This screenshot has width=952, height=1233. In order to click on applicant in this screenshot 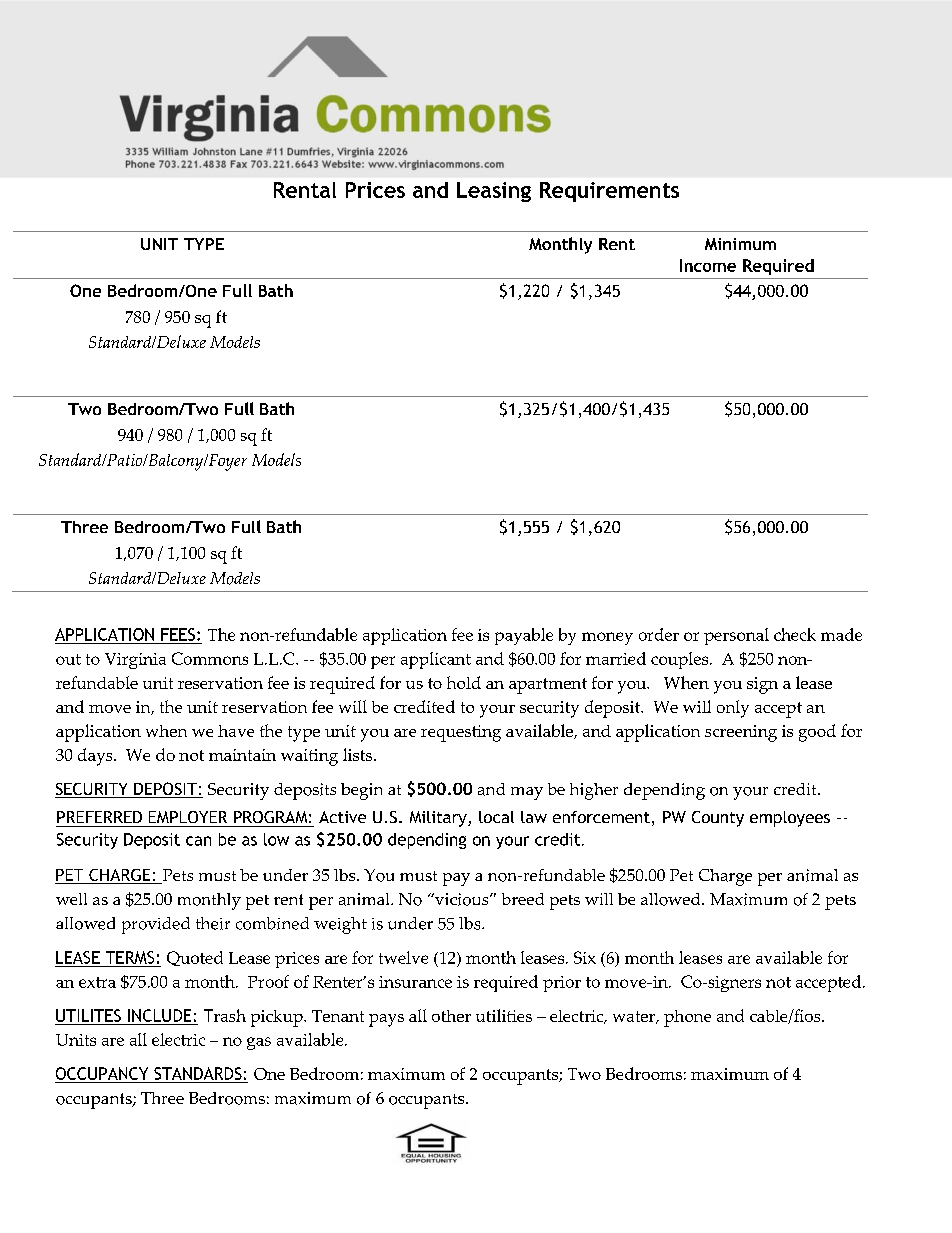, I will do `click(436, 660)`.
